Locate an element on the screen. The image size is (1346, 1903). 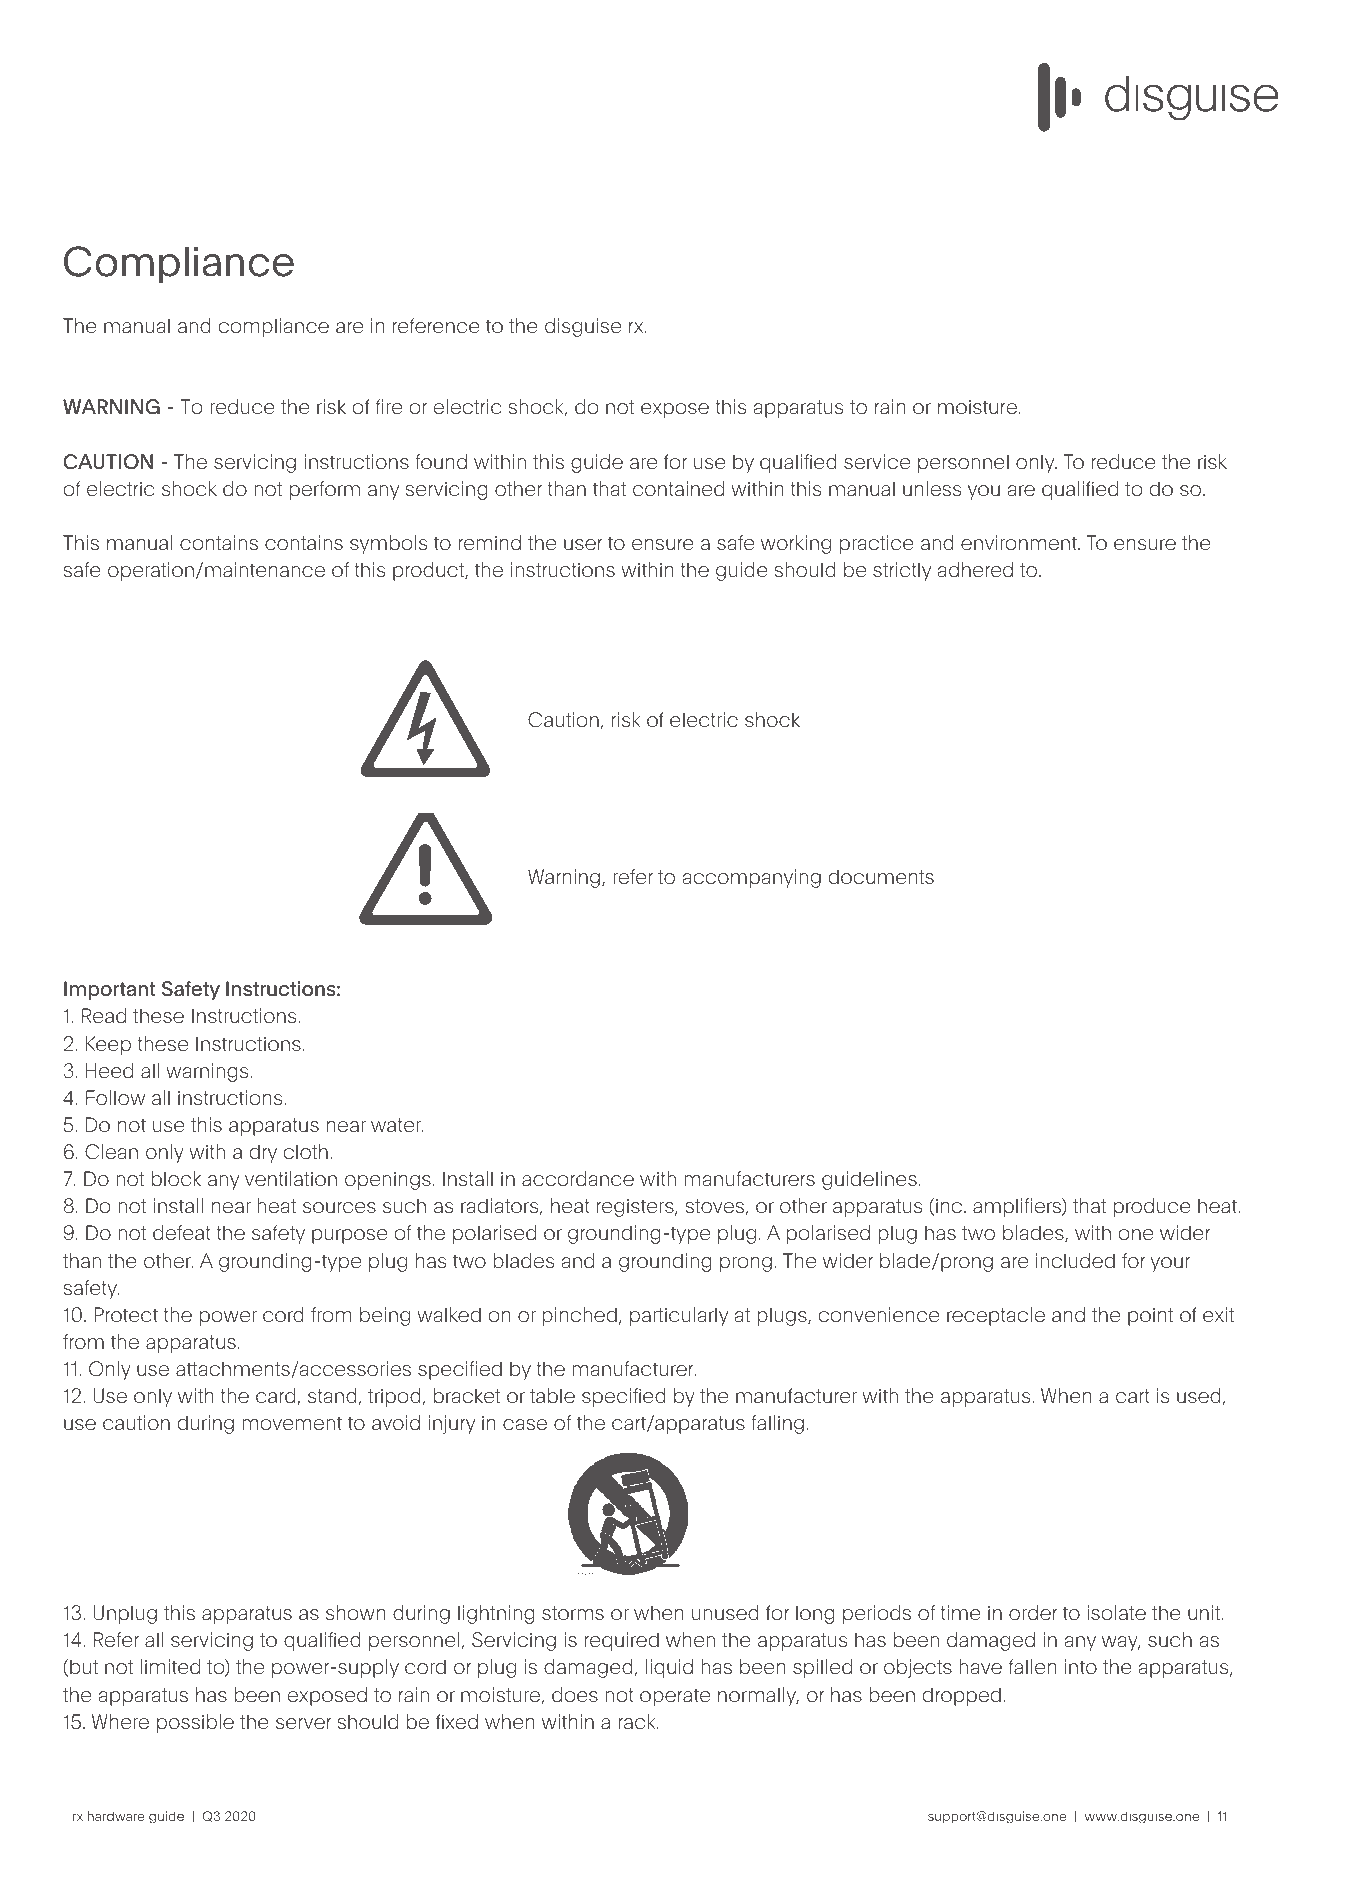
Important is located at coordinates (110, 990).
